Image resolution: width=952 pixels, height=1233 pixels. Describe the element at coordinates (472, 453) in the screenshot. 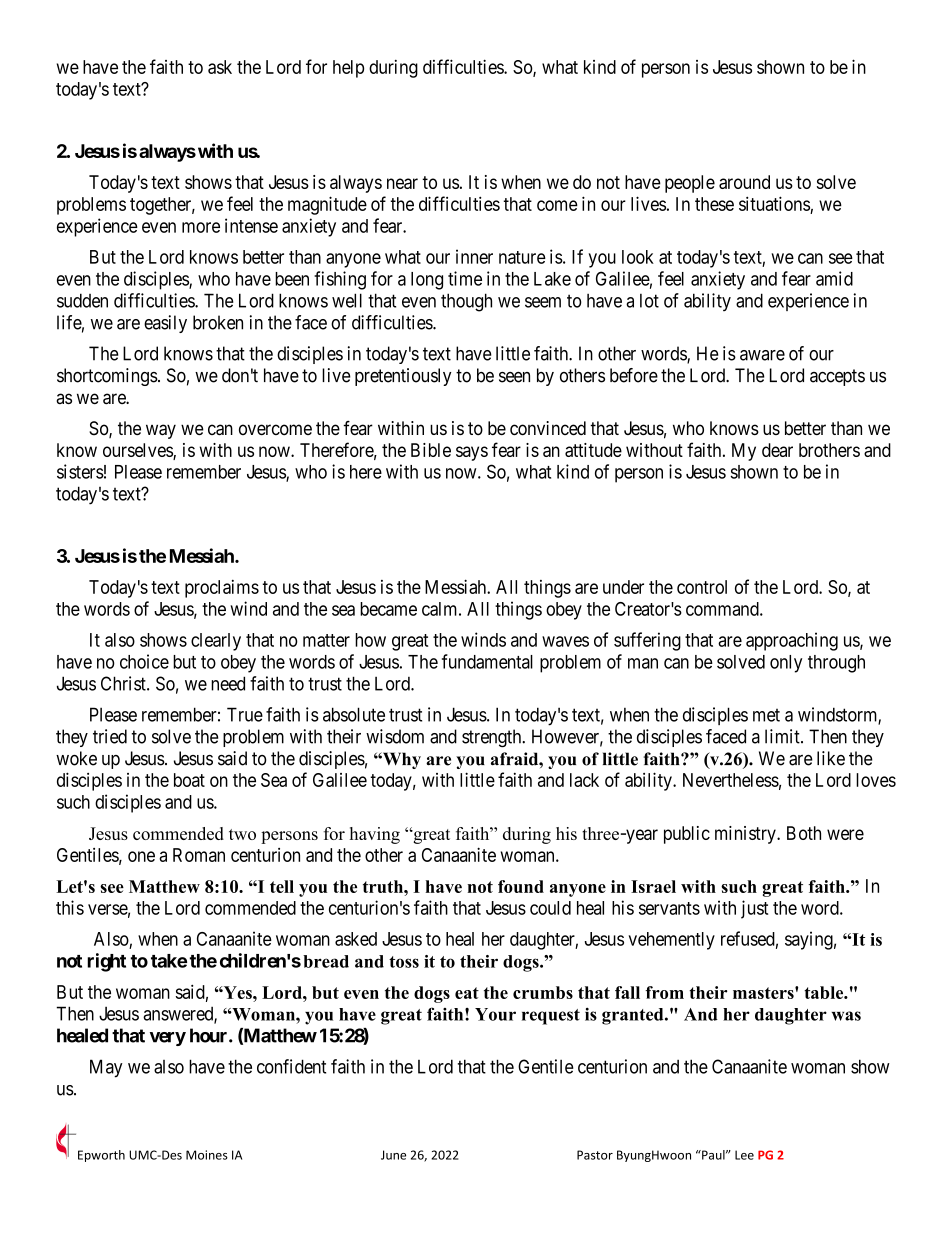

I see `says` at that location.
